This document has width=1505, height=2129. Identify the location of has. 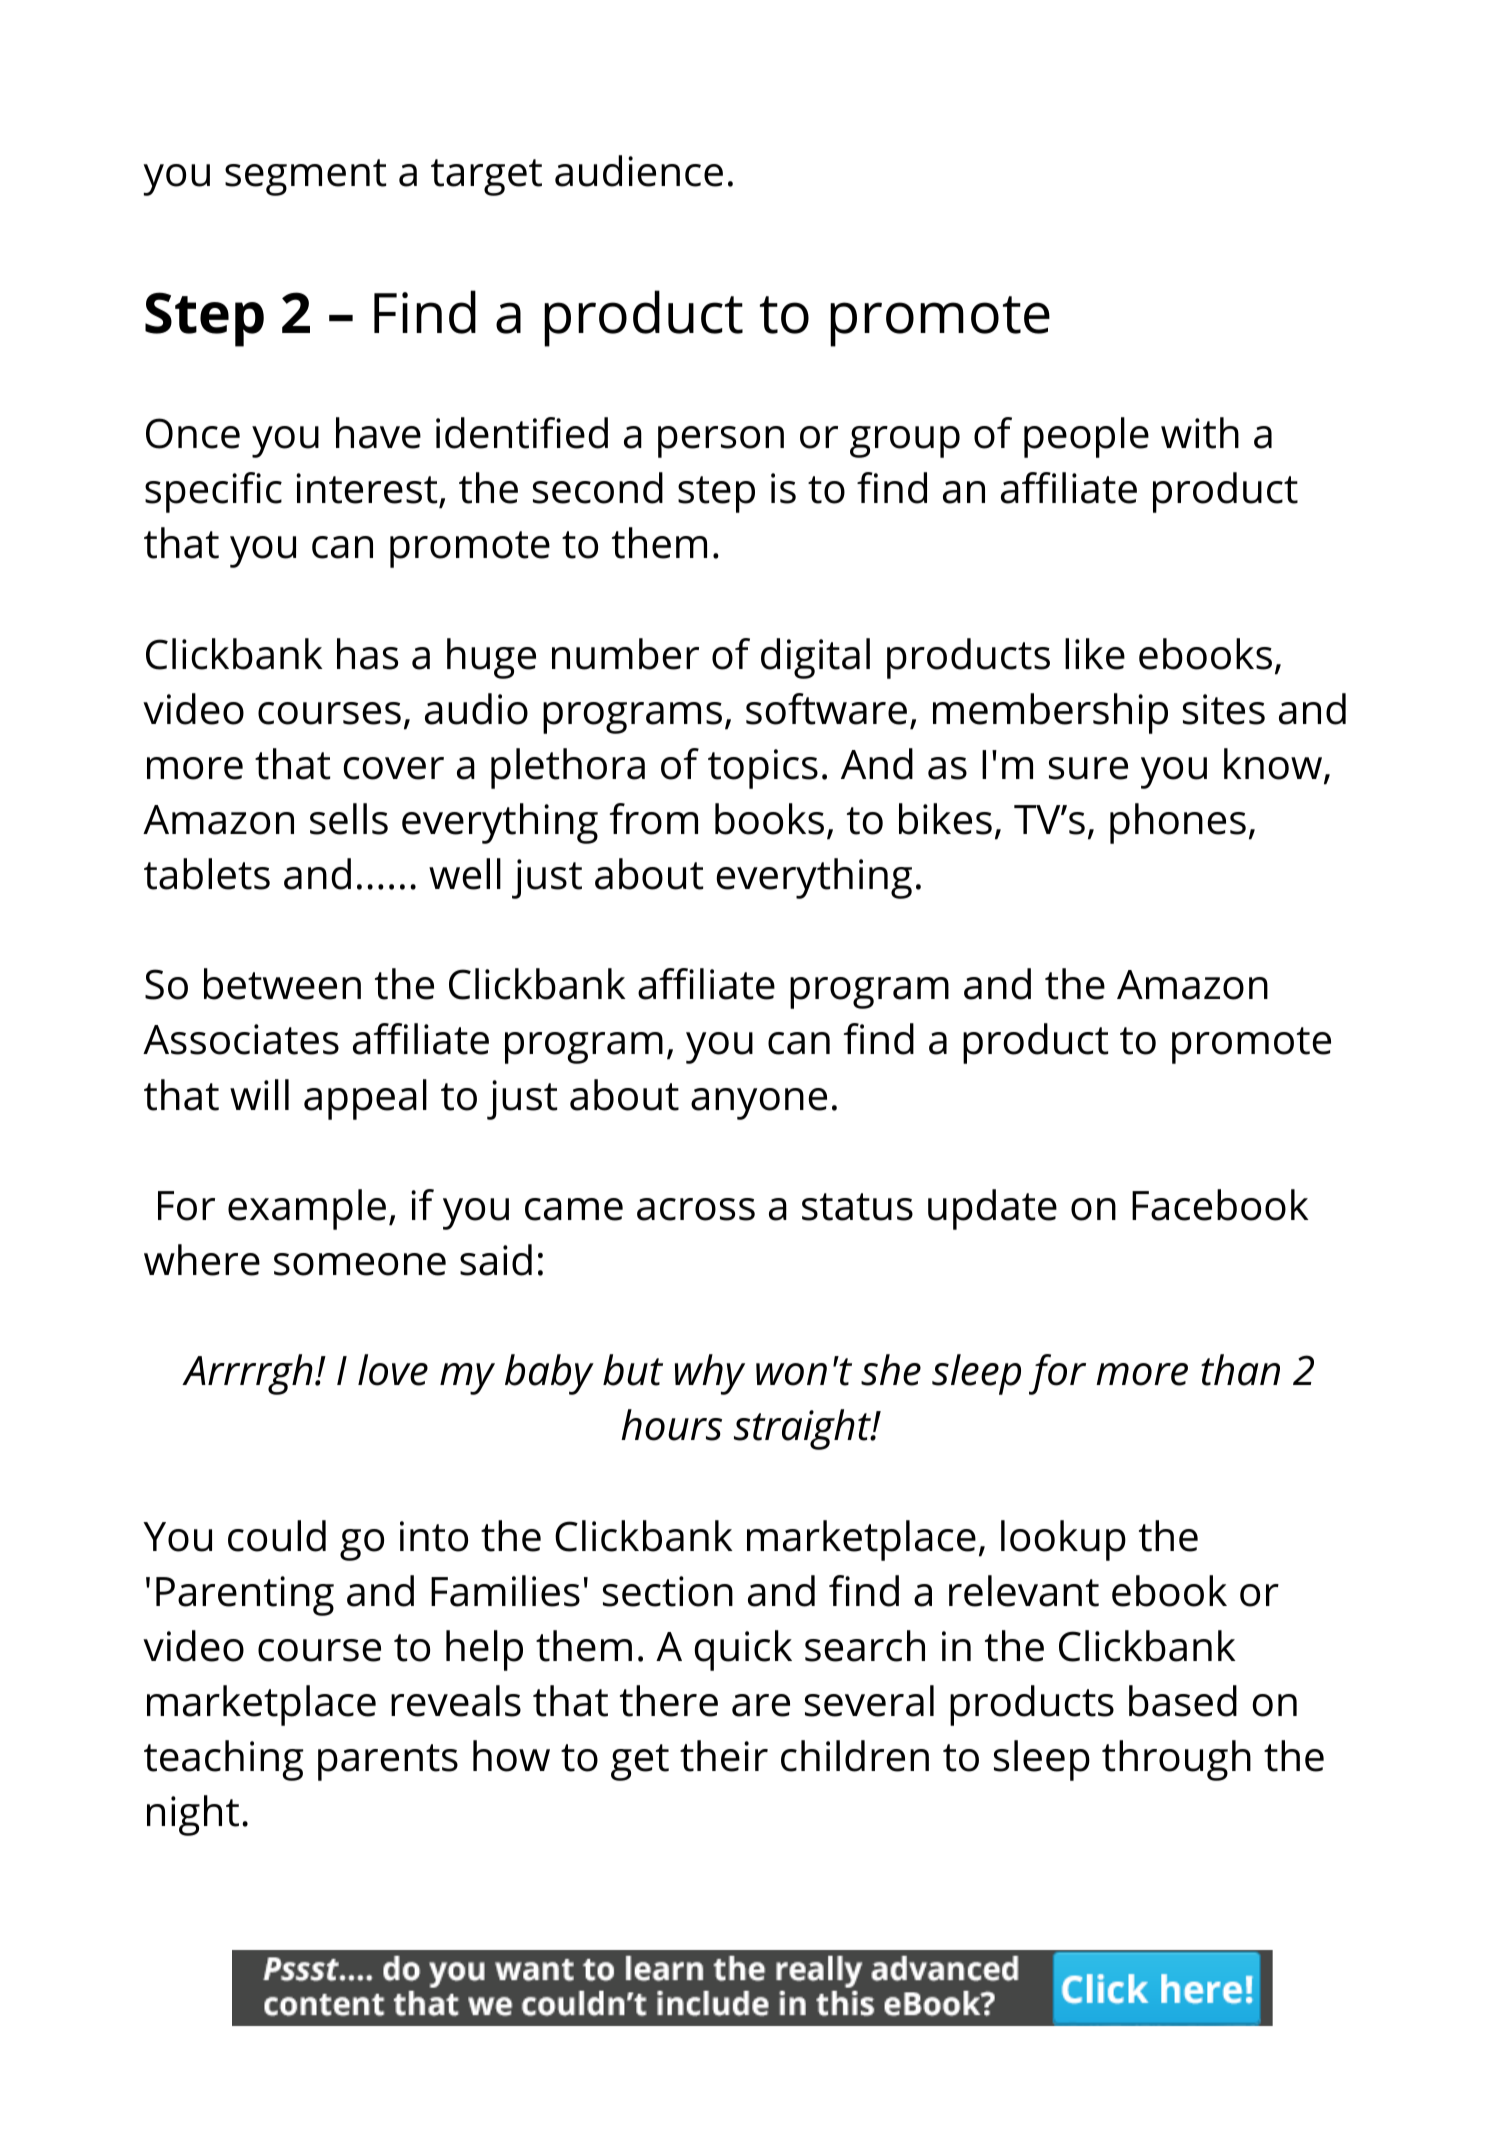
(367, 654).
